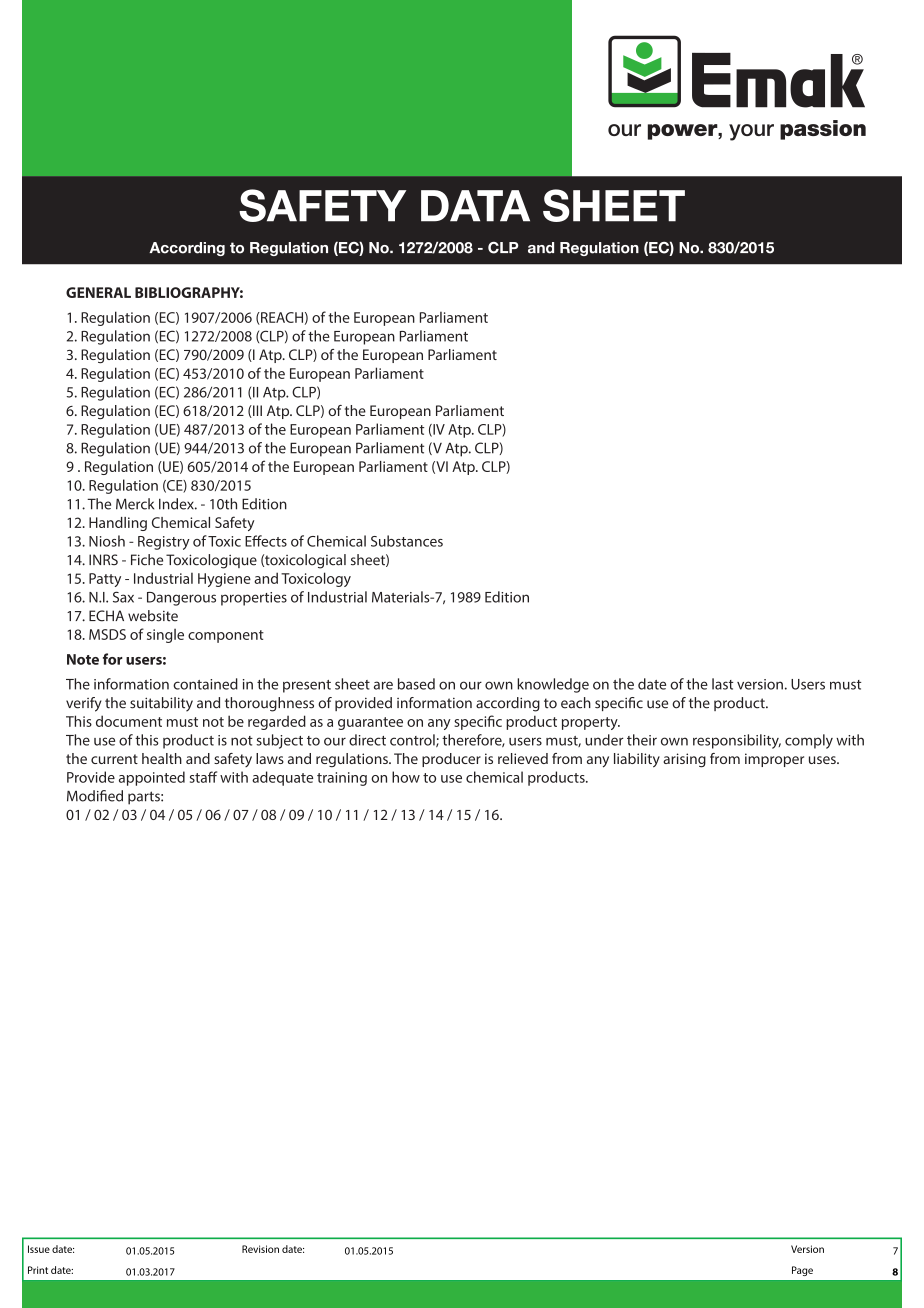  Describe the element at coordinates (802, 1271) in the page. I see `Page` at that location.
